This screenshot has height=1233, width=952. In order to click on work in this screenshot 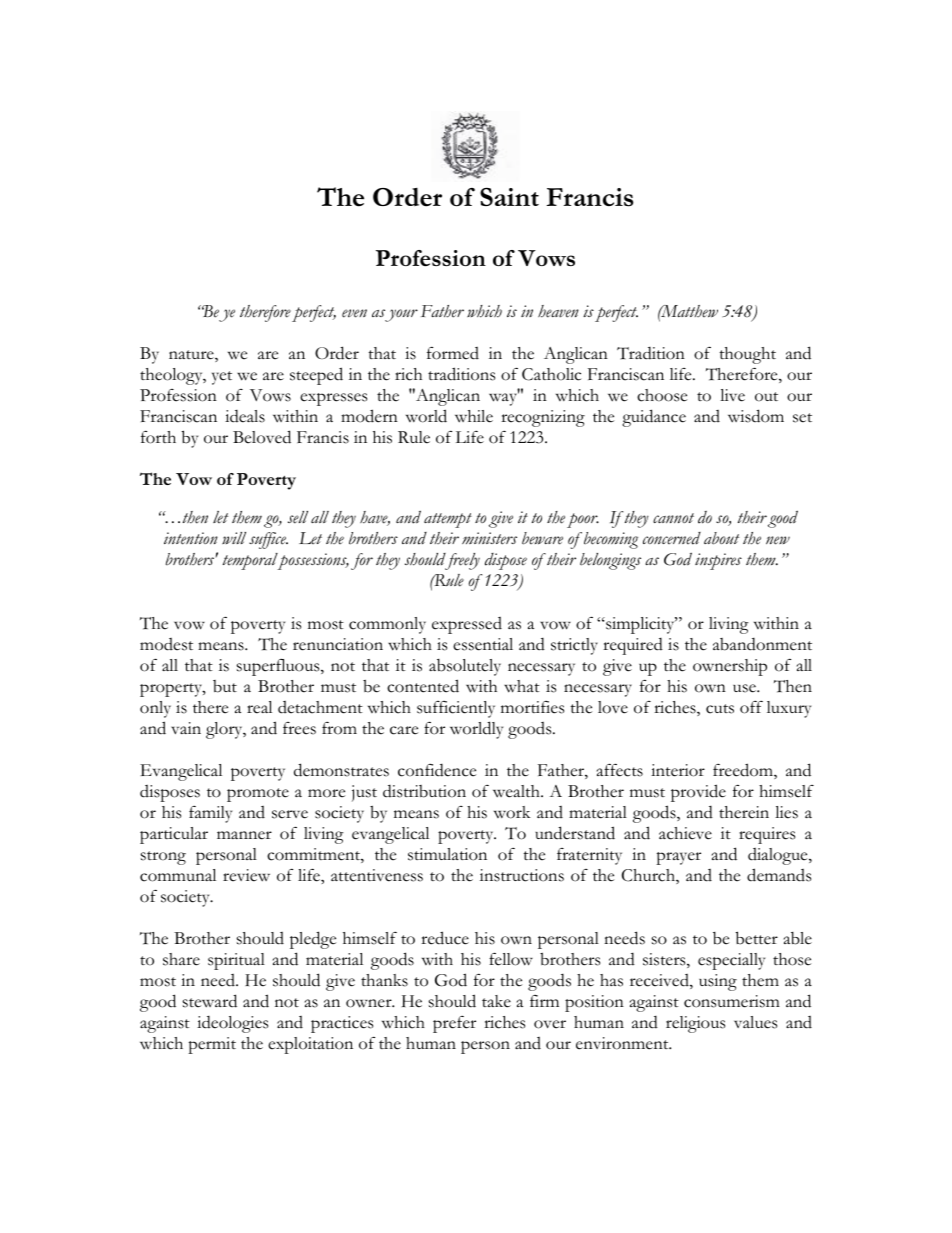, I will do `click(512, 812)`.
